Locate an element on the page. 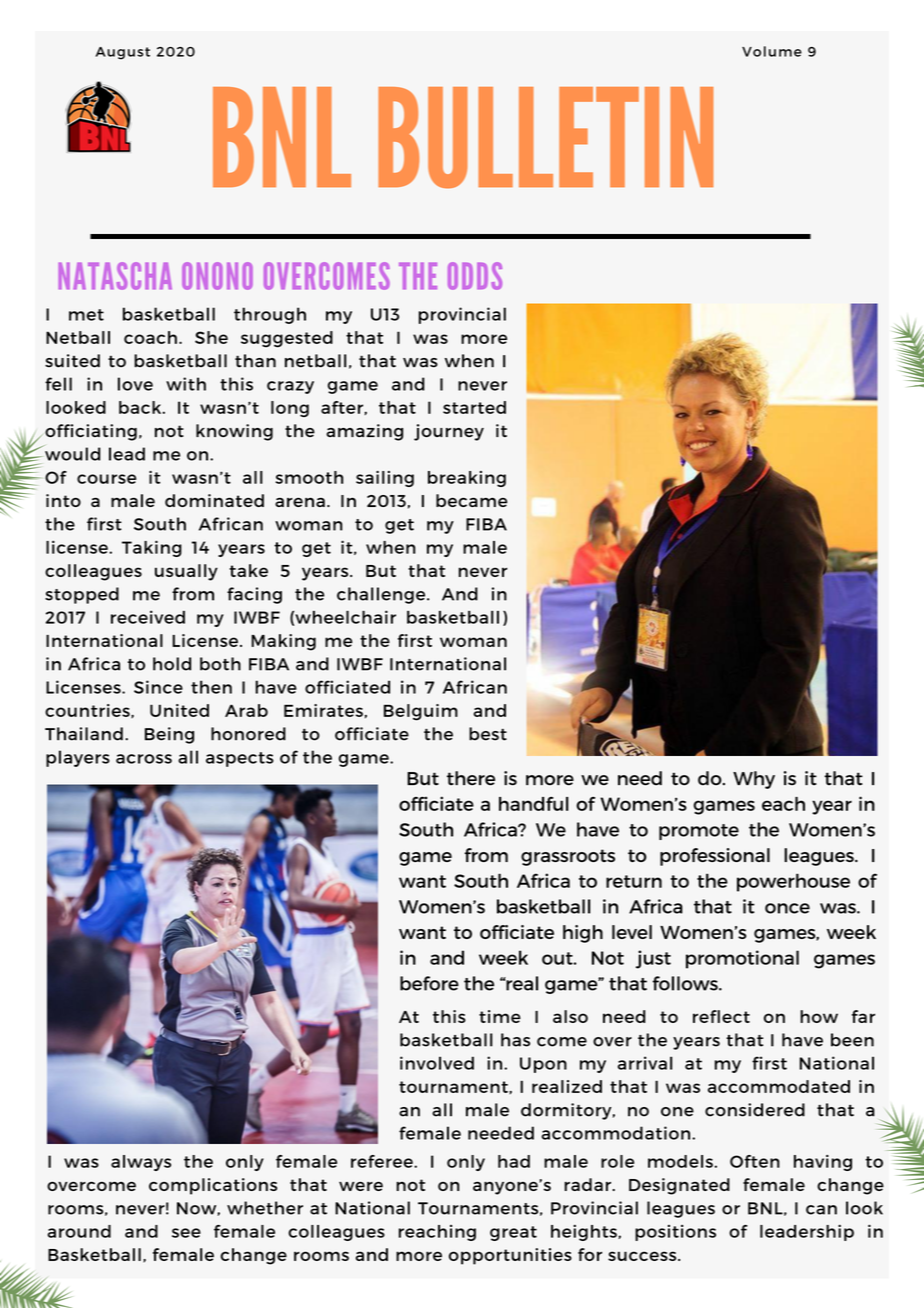 This image has width=924, height=1308. ODDS is located at coordinates (475, 276).
